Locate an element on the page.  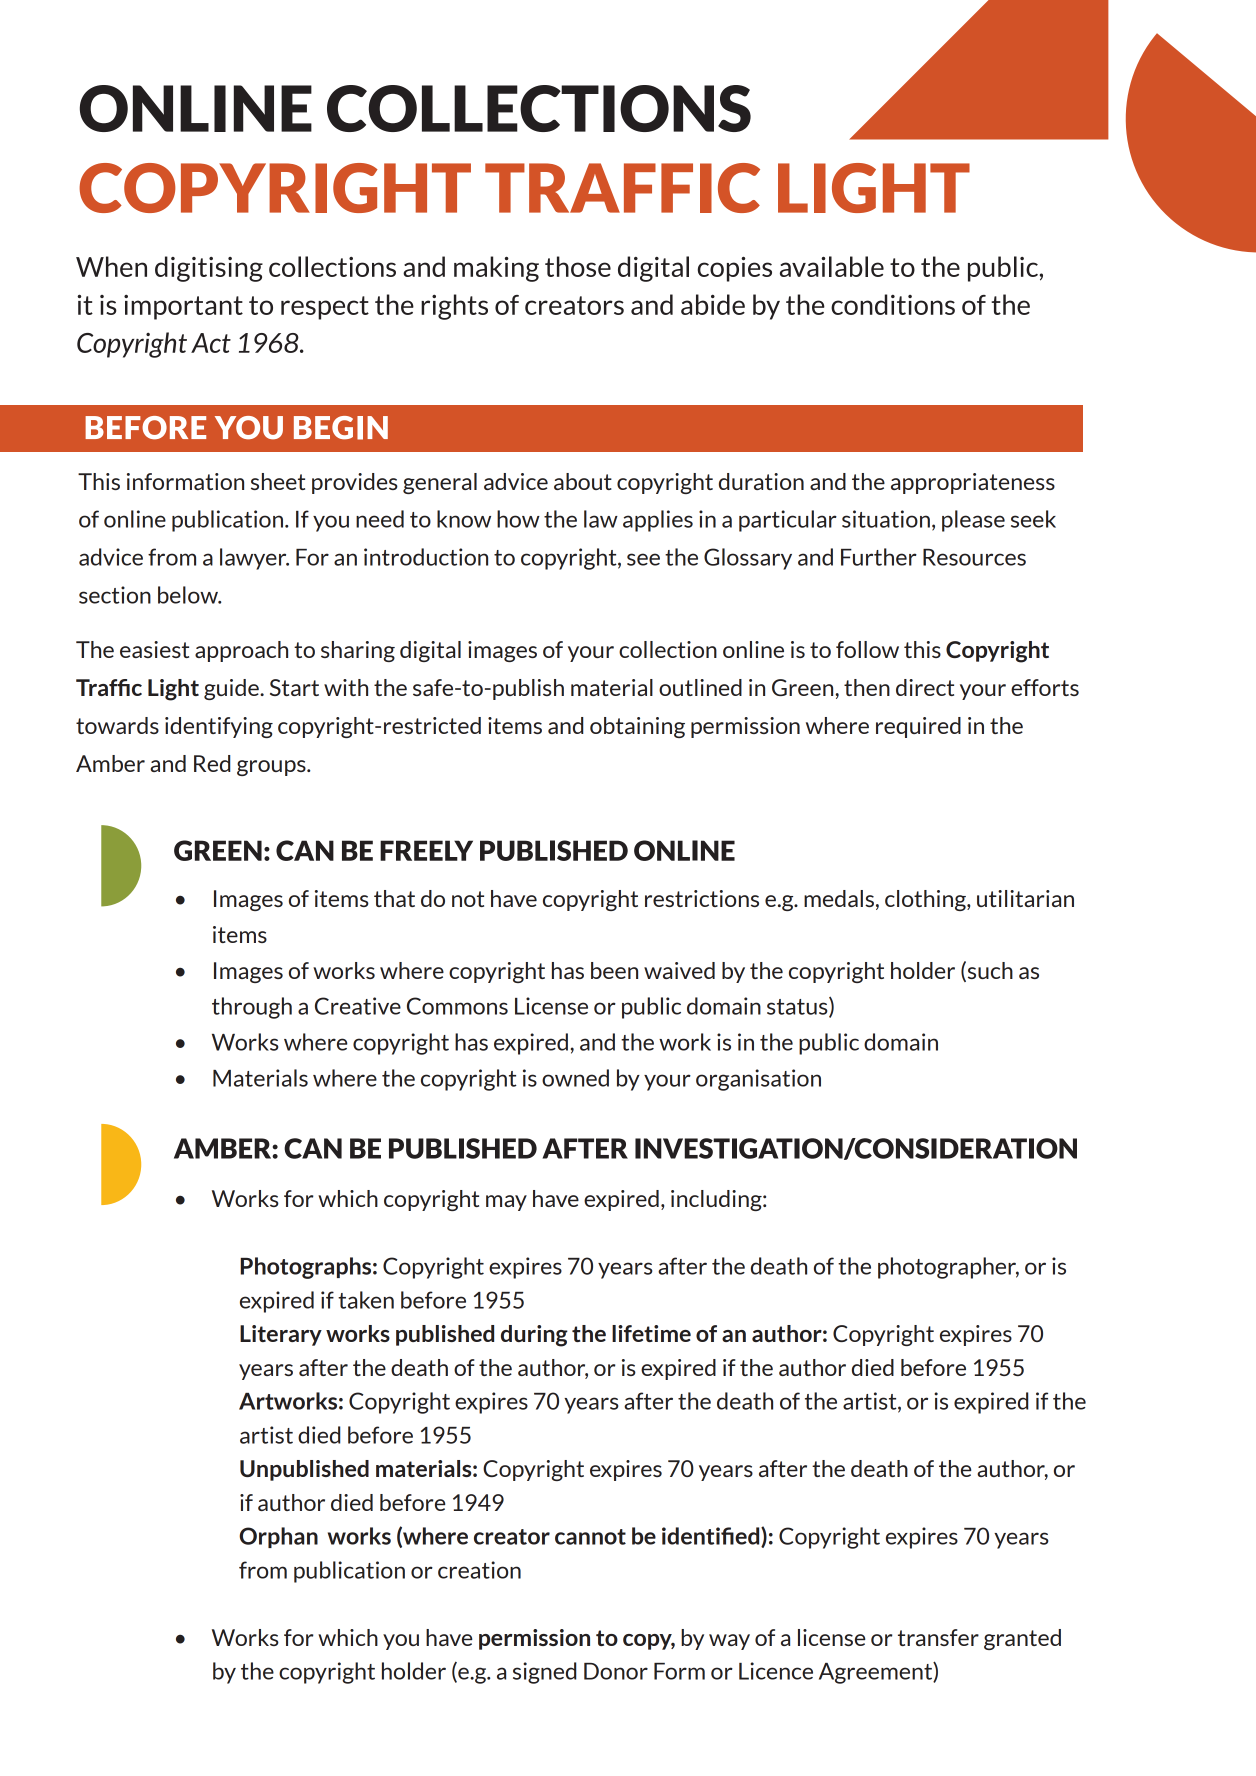
those is located at coordinates (578, 266).
